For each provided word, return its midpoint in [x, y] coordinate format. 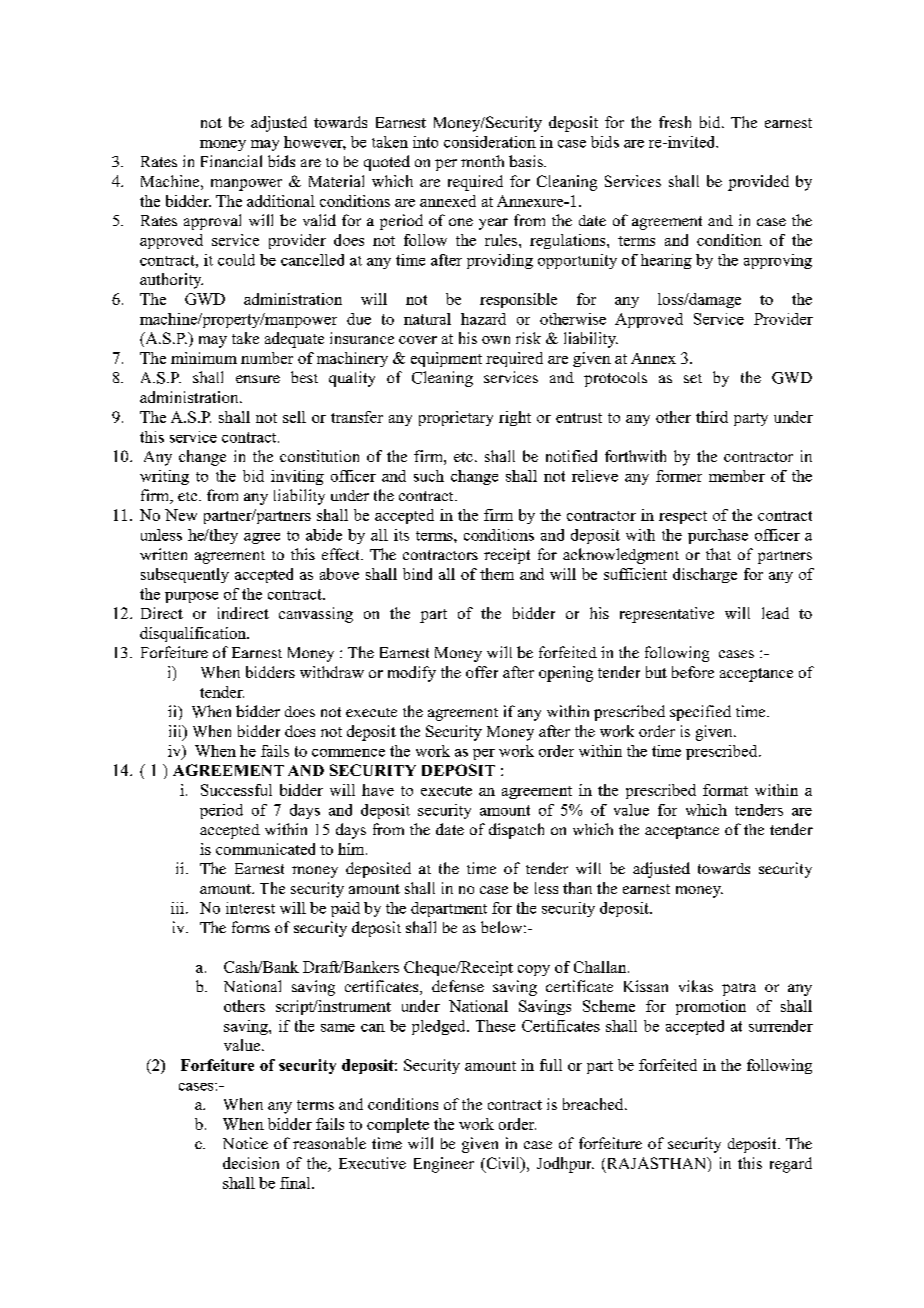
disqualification [194, 634]
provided [758, 183]
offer [482, 672]
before [693, 672]
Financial [231, 161]
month [482, 161]
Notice [245, 1143]
